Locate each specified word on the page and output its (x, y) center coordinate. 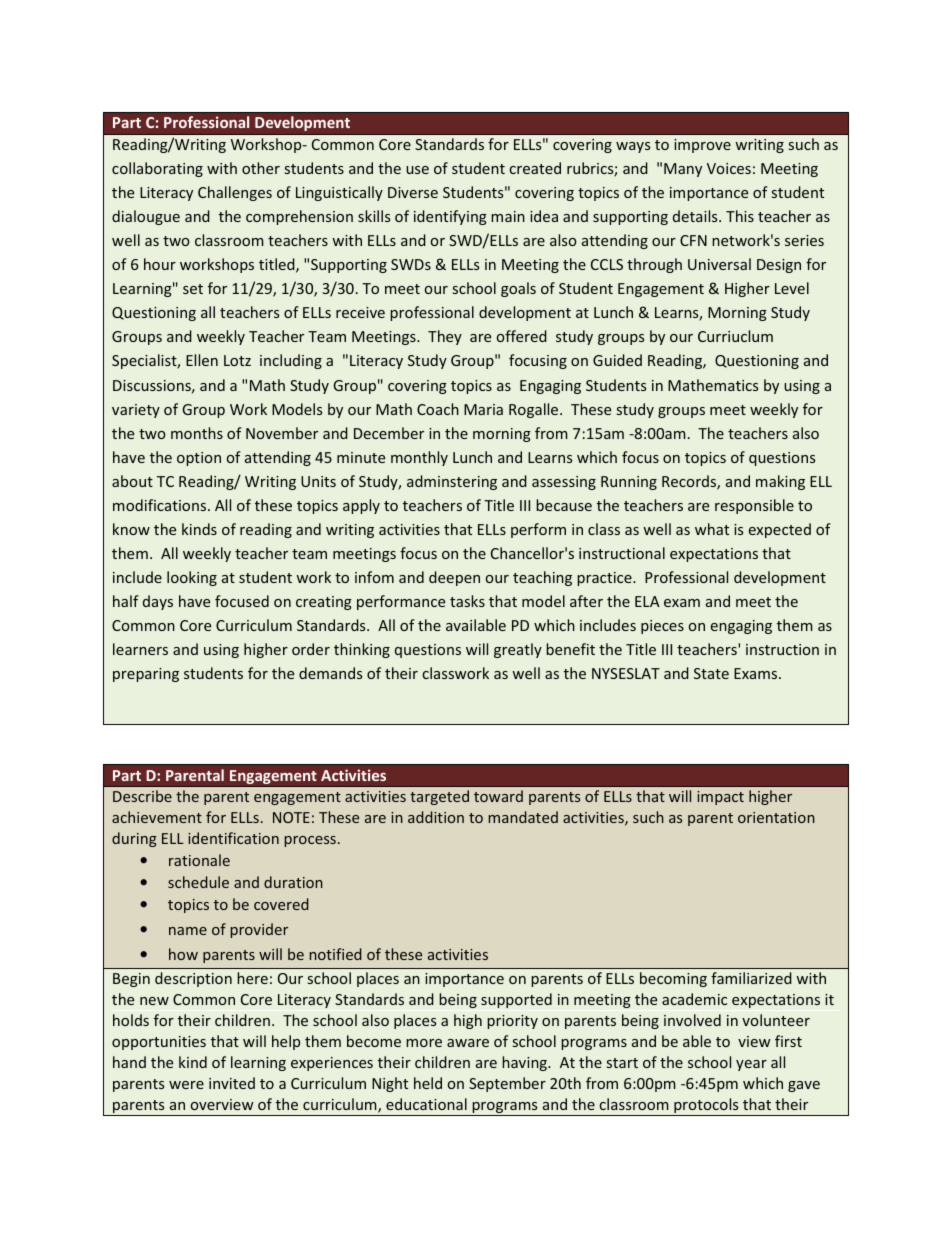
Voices (729, 168)
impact (720, 798)
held (428, 1083)
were (186, 1085)
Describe (142, 796)
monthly (419, 458)
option (199, 459)
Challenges (235, 193)
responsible (754, 506)
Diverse (413, 192)
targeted (439, 797)
